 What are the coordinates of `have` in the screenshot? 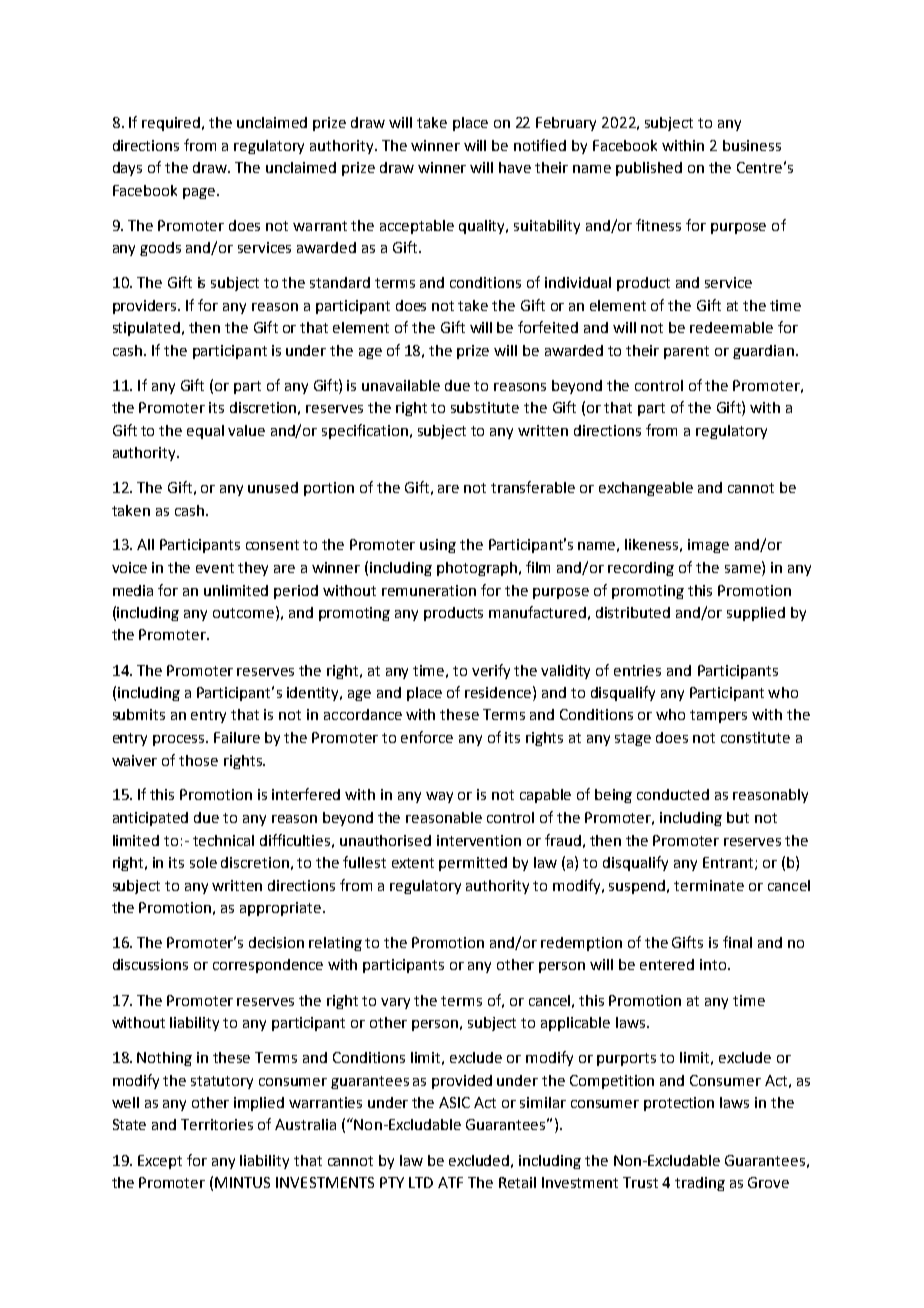 It's located at (515, 167).
